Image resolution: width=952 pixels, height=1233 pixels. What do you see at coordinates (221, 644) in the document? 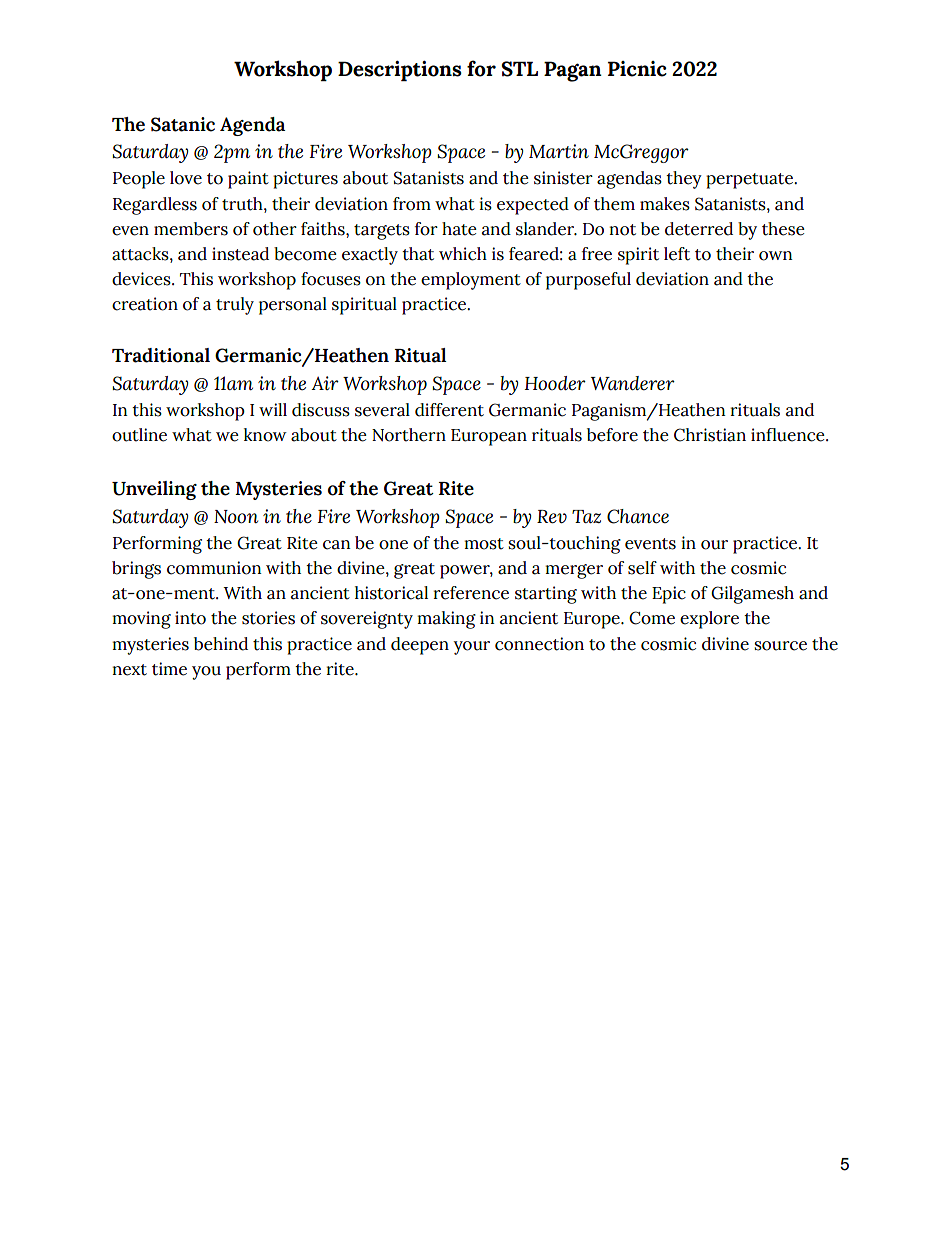
I see `behind` at bounding box center [221, 644].
